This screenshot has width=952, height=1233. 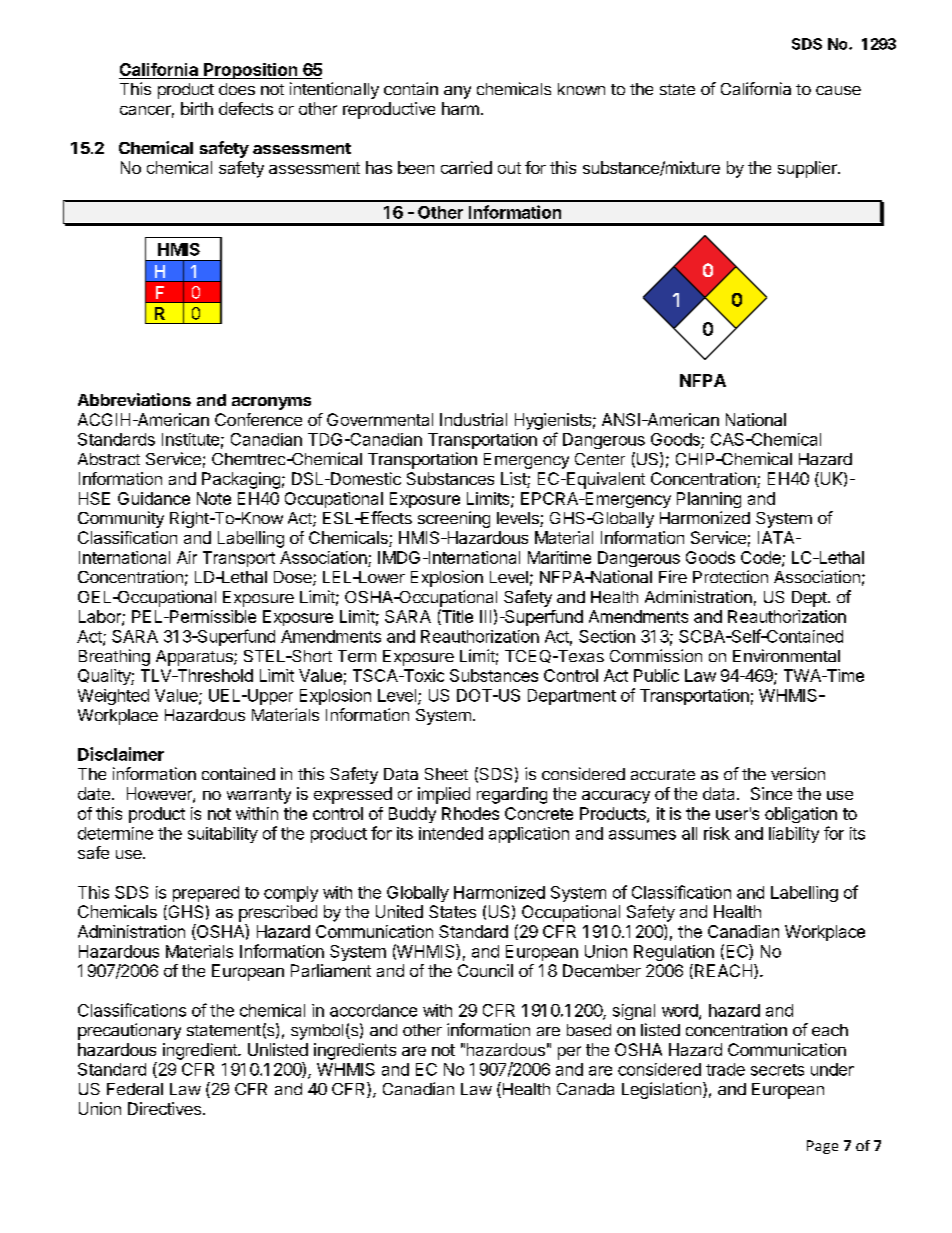 I want to click on birth, so click(x=197, y=108).
